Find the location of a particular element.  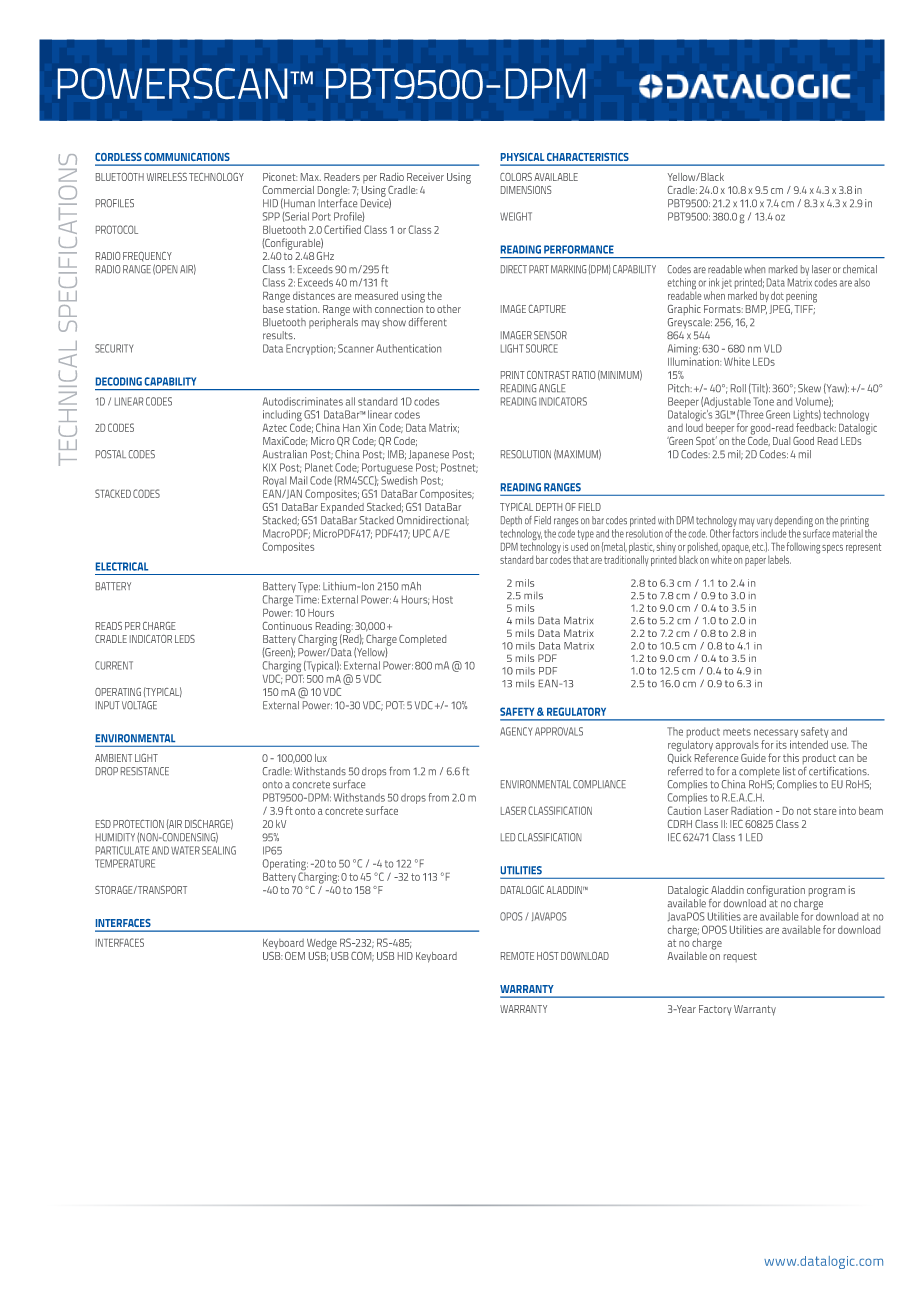

Remote is located at coordinates (517, 956).
